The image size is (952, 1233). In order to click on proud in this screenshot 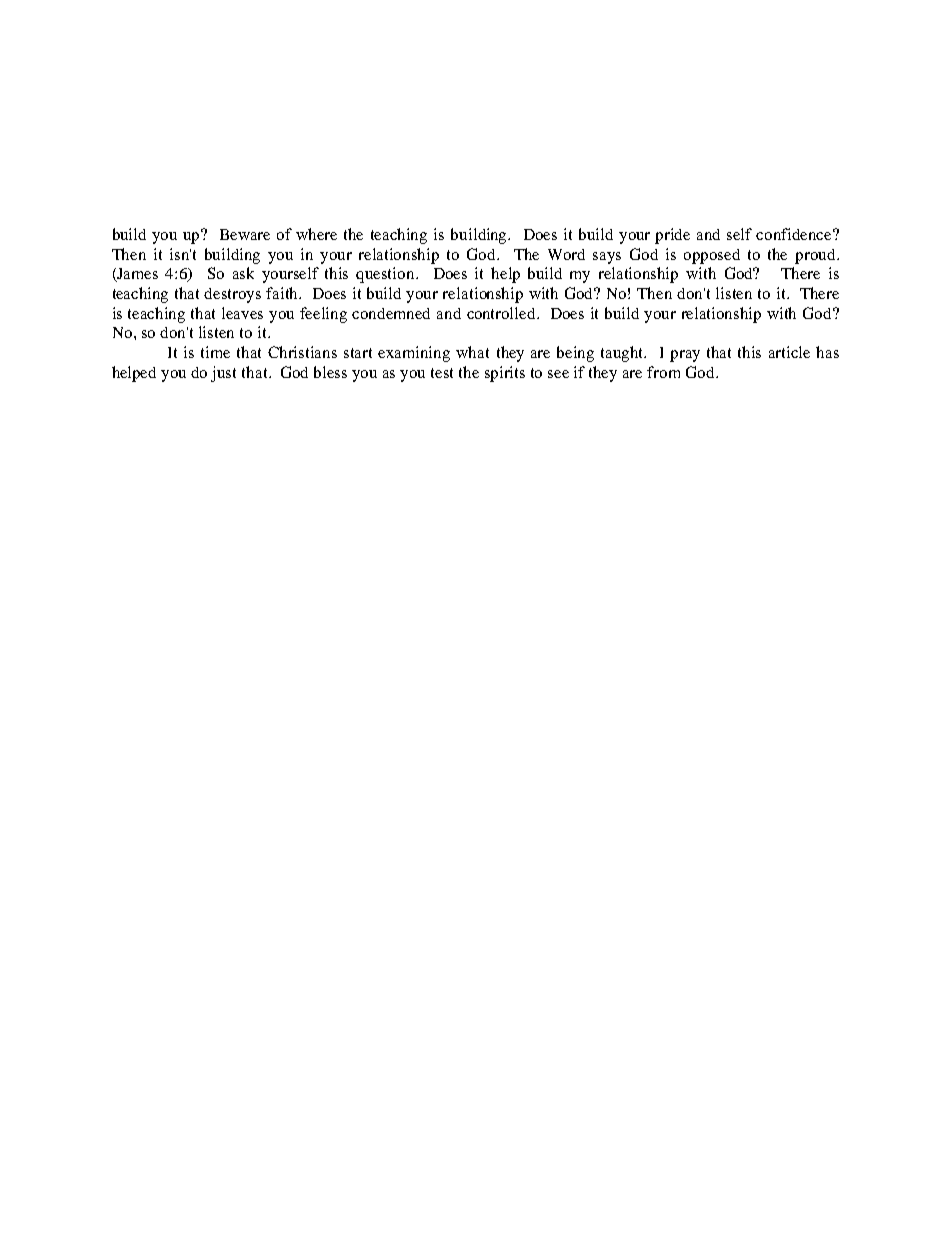, I will do `click(816, 256)`.
